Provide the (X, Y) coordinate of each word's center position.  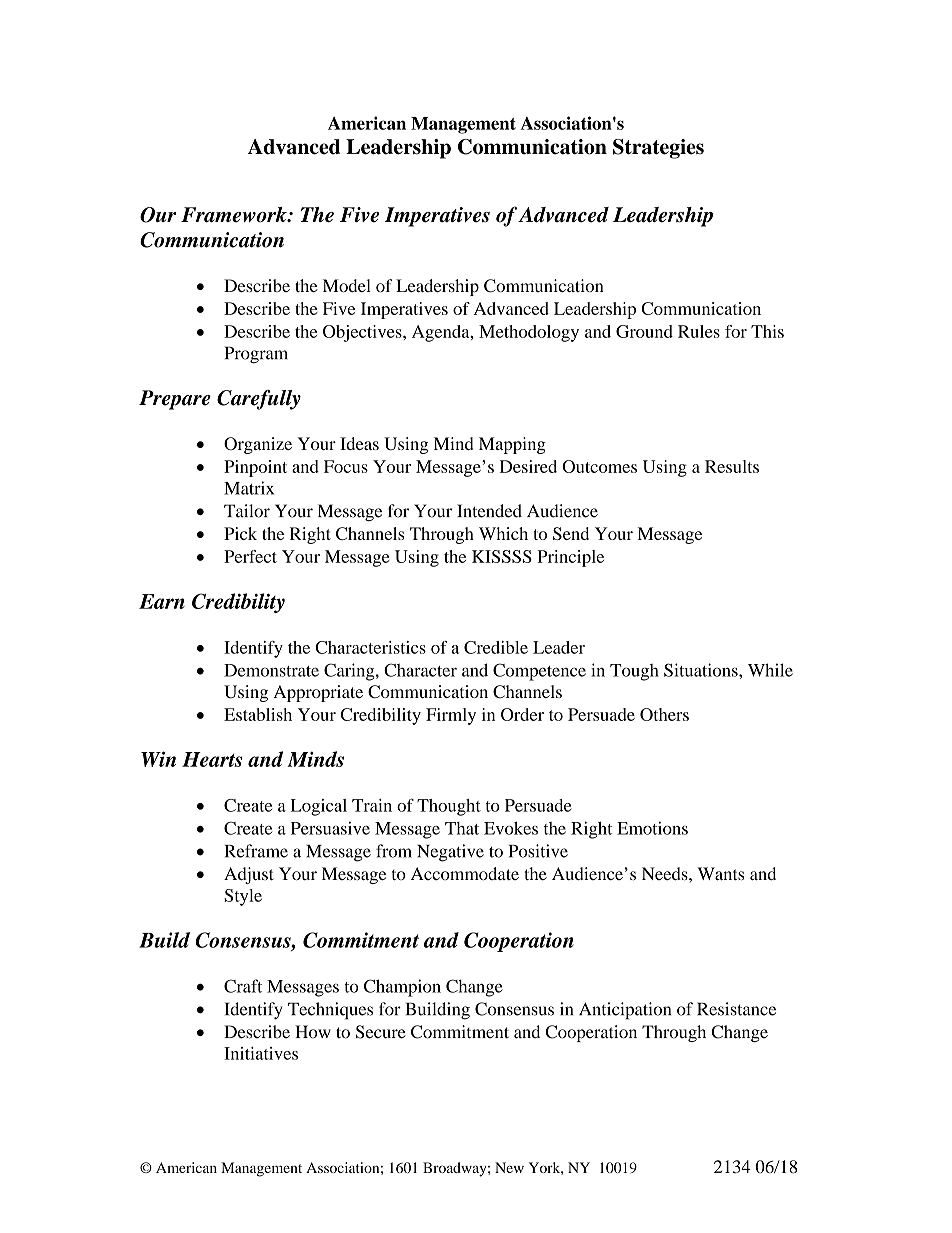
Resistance (736, 1009)
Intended (489, 511)
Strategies (658, 149)
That (462, 828)
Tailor (247, 511)
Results (732, 466)
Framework (235, 215)
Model (347, 285)
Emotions (652, 828)
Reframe (256, 851)
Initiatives (261, 1053)
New (509, 1167)
